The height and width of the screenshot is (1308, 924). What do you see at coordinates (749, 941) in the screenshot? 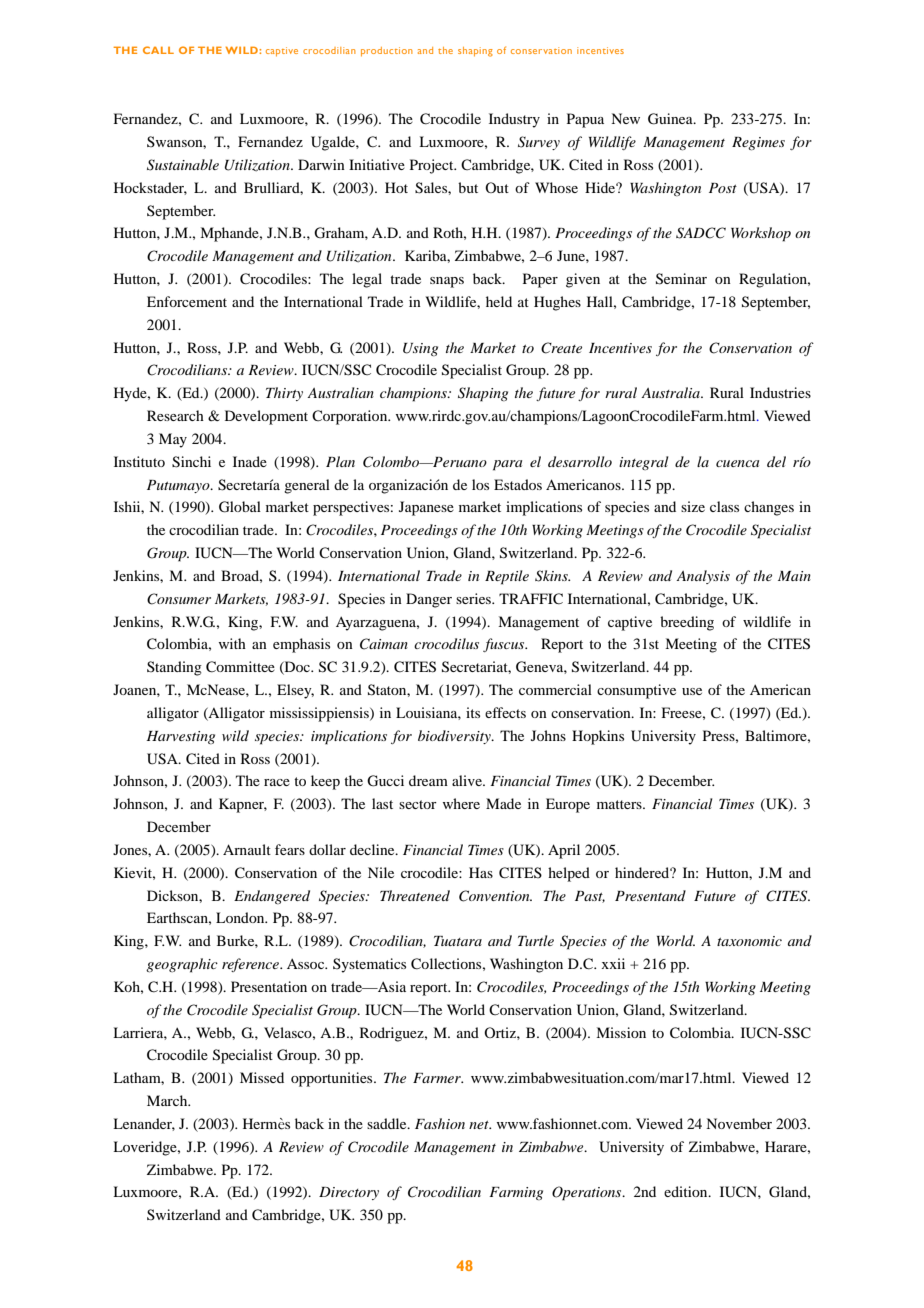
I see `taxonomic` at bounding box center [749, 941].
